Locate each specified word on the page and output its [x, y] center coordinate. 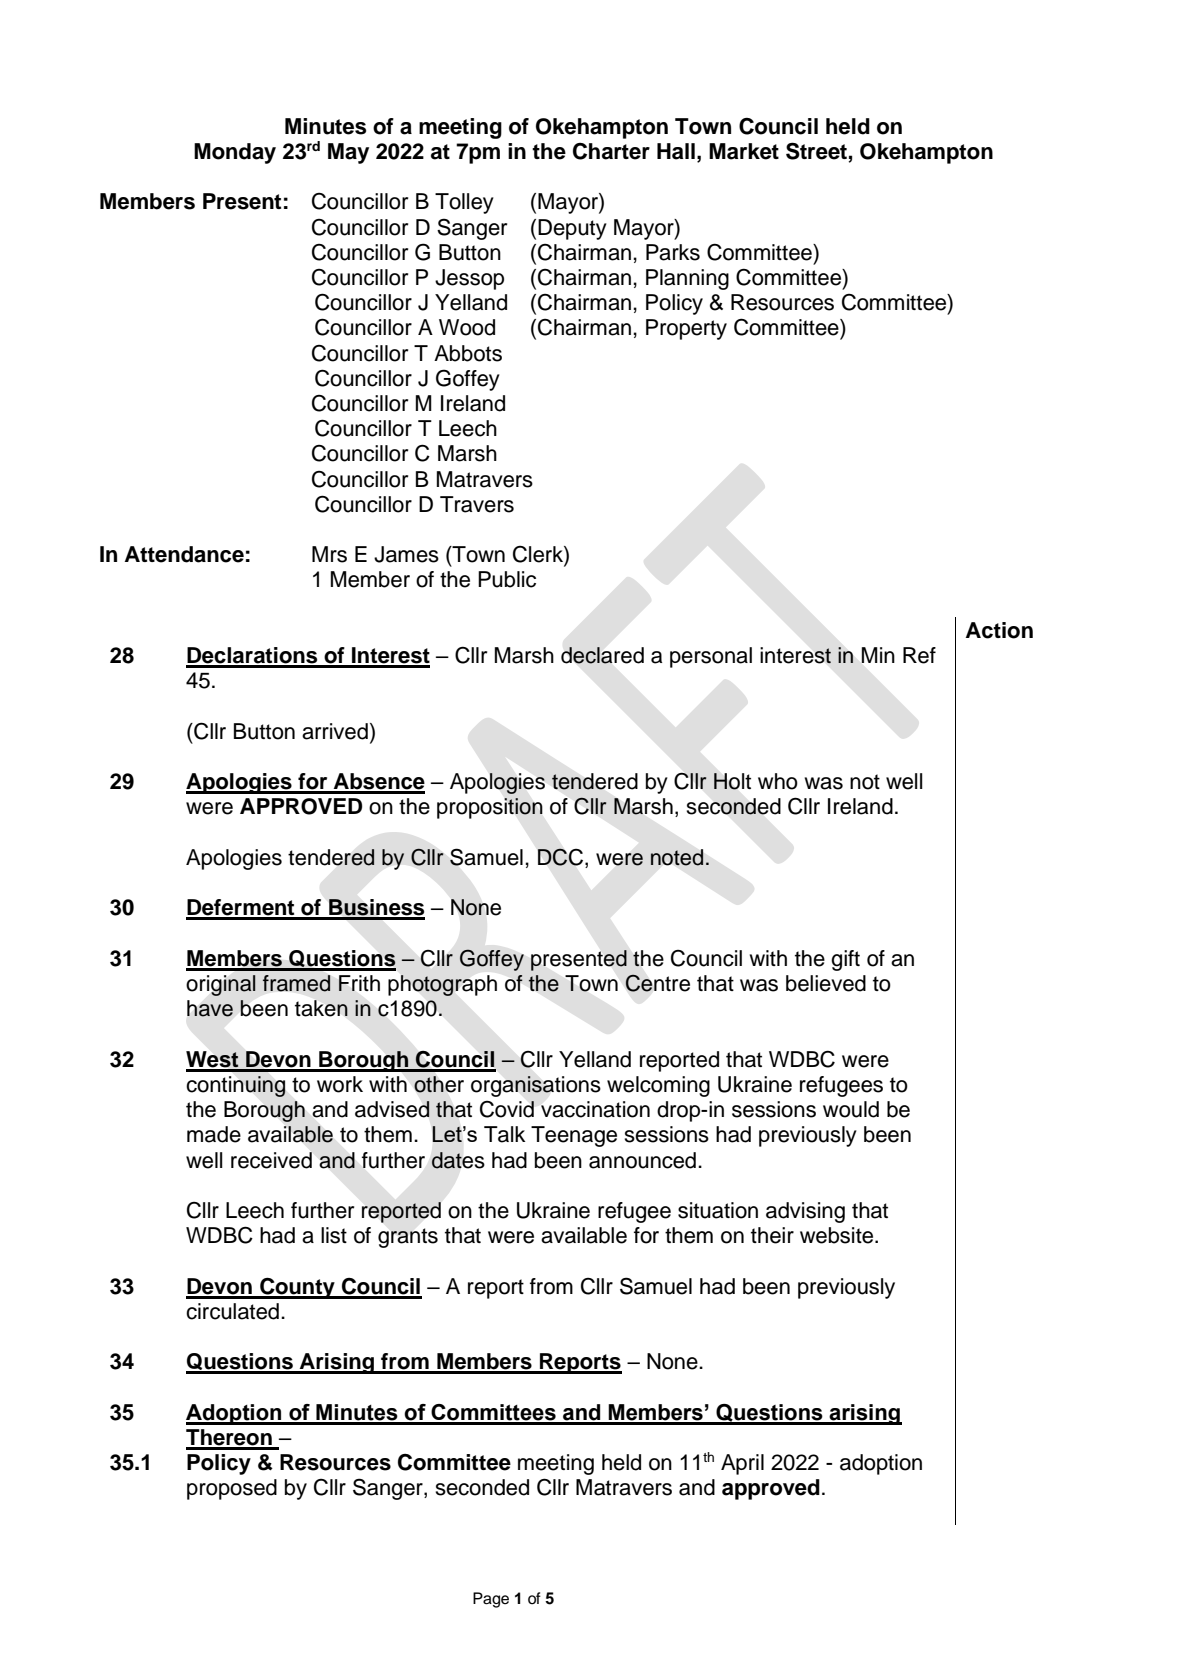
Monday [235, 153]
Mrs [329, 554]
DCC [560, 857]
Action [999, 630]
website [838, 1235]
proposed [232, 1489]
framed [296, 983]
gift [845, 960]
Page [491, 1600]
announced [642, 1160]
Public [507, 579]
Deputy [572, 229]
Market [744, 151]
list [334, 1235]
